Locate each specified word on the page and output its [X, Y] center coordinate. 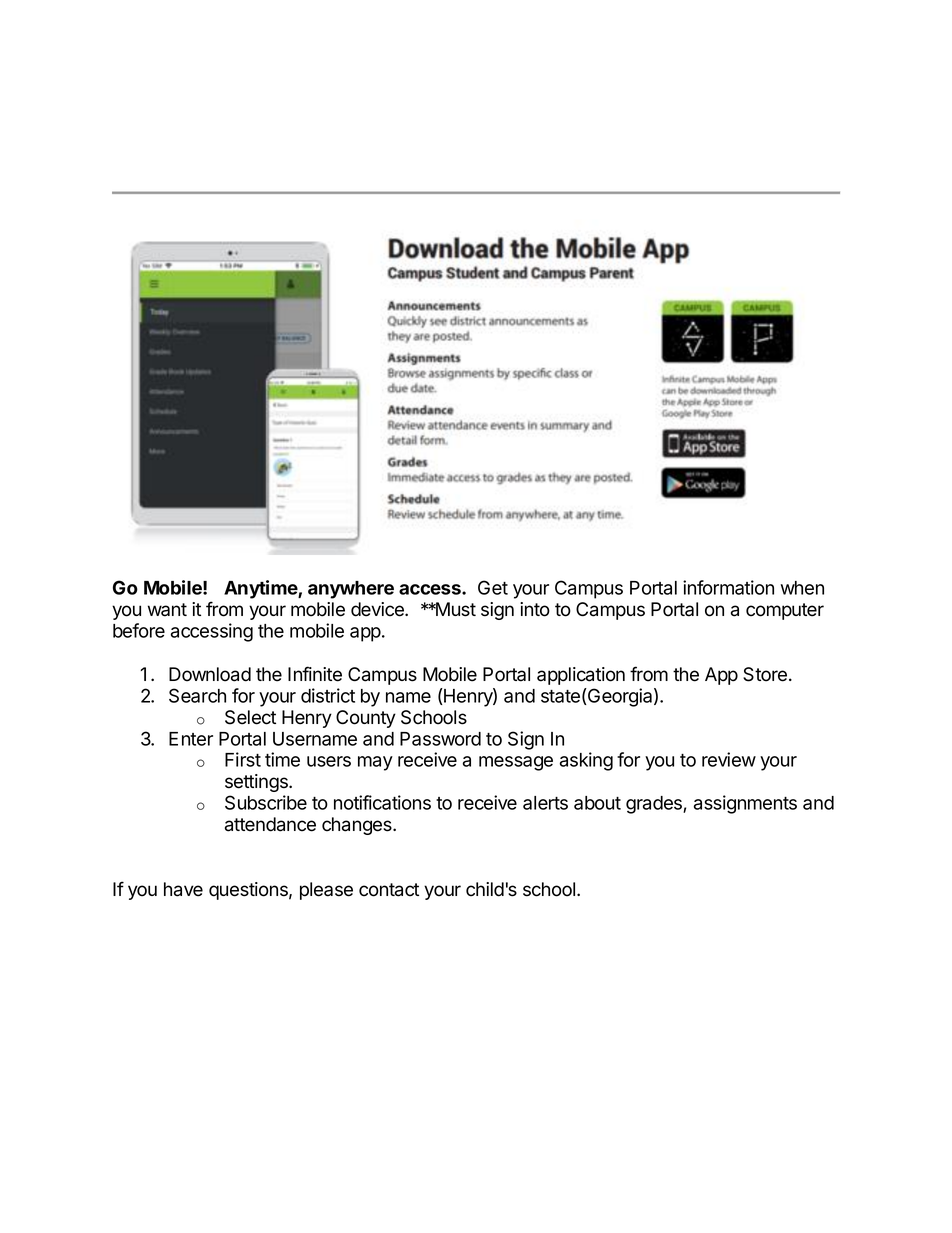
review [729, 759]
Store [765, 674]
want [167, 610]
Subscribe [266, 802]
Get [493, 587]
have [183, 889]
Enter [191, 739]
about [597, 803]
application [581, 676]
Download [210, 674]
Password [440, 739]
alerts [545, 803]
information [728, 587]
